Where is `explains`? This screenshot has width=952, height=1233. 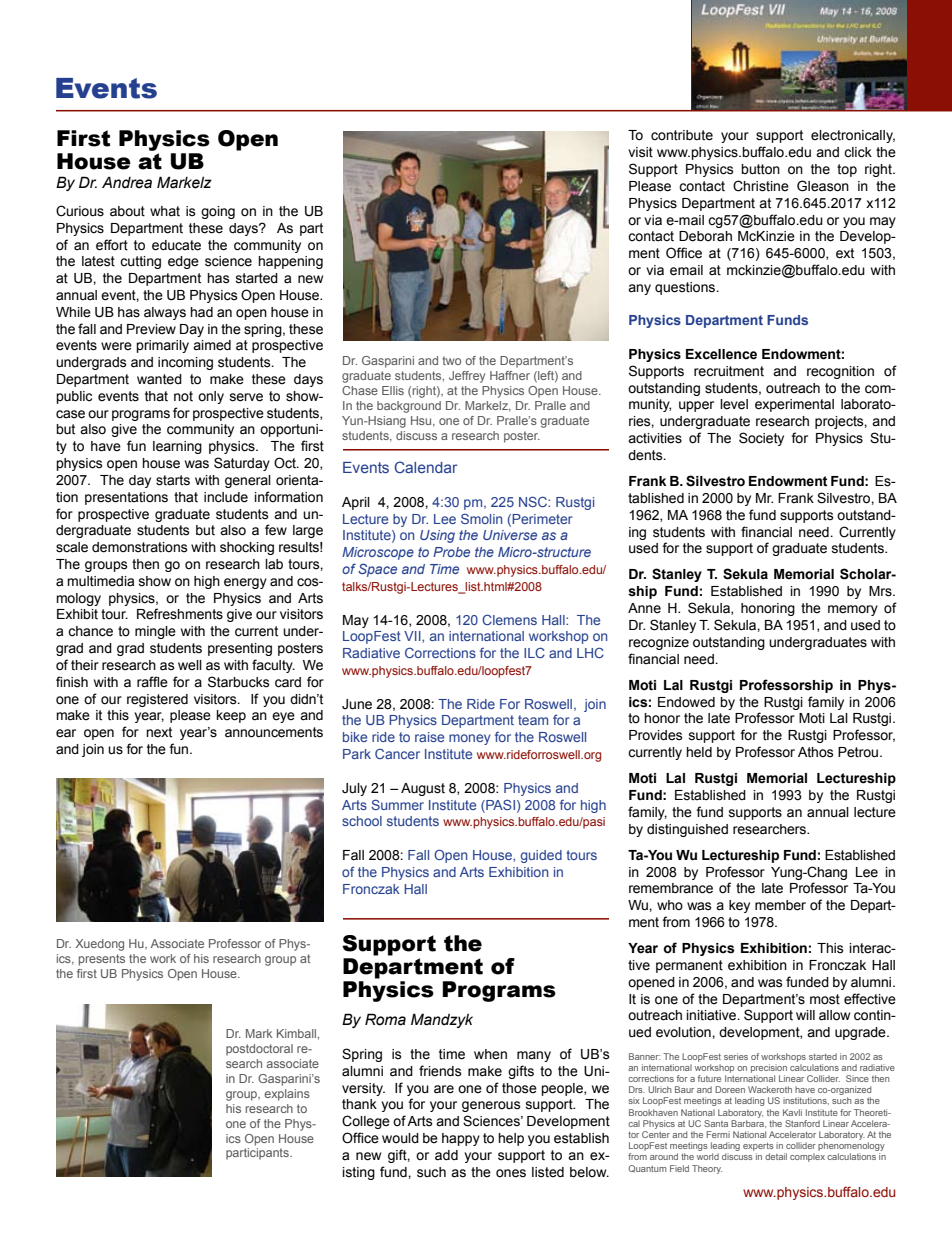
explains is located at coordinates (287, 1095).
